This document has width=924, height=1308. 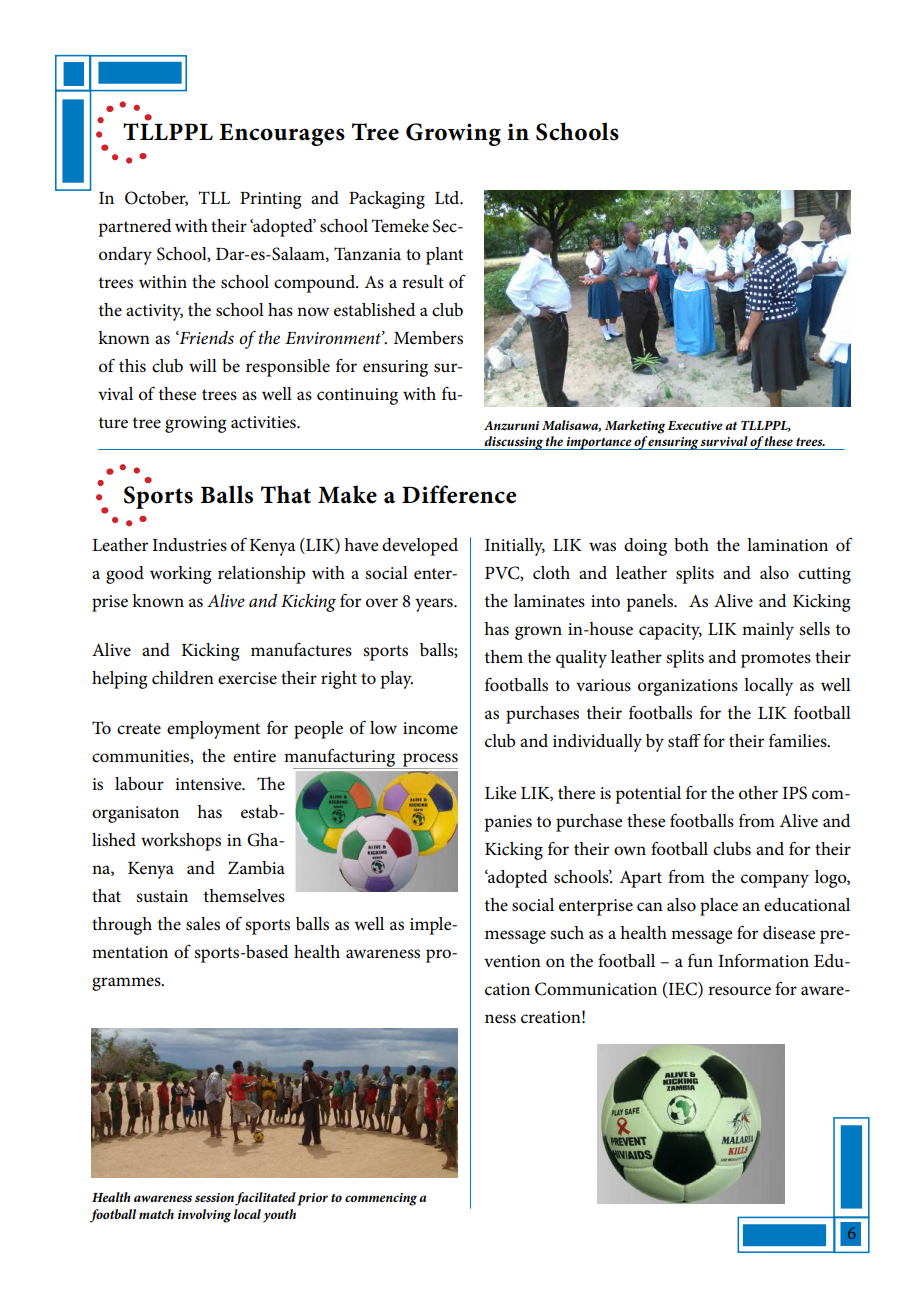 I want to click on Ltd, so click(x=448, y=197).
